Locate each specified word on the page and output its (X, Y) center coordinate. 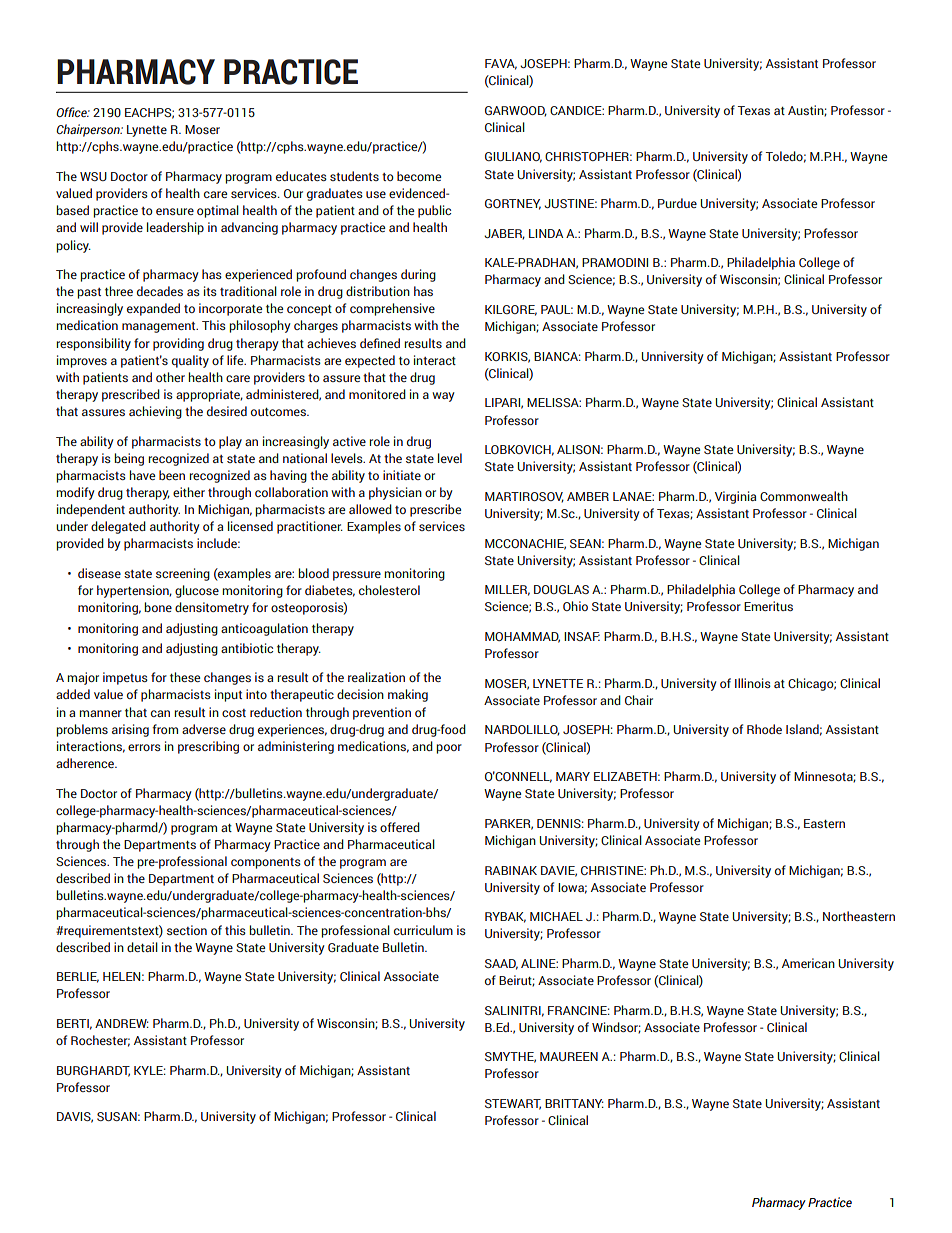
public (434, 211)
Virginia (735, 497)
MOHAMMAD (522, 637)
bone (158, 607)
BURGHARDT (93, 1071)
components (266, 863)
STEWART (513, 1104)
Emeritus (768, 606)
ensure (175, 211)
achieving (155, 412)
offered (400, 827)
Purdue (677, 203)
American (808, 963)
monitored (377, 394)
